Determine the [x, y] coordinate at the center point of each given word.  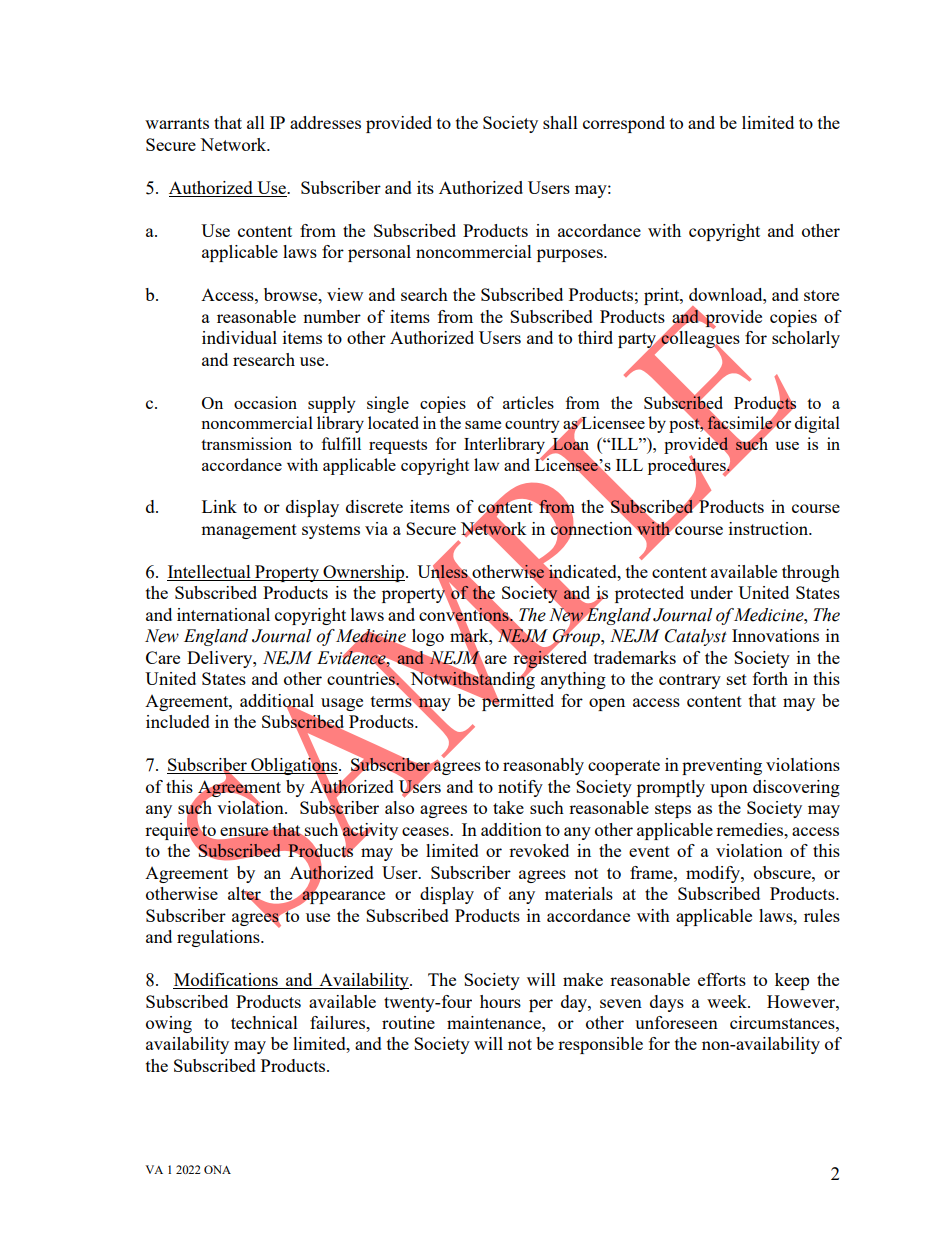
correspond [624, 124]
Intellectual [210, 573]
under [711, 592]
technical [264, 1022]
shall [560, 122]
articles [528, 402]
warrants [177, 123]
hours [500, 1001]
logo [428, 637]
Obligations [294, 767]
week [728, 1001]
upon [729, 790]
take [508, 807]
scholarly [806, 339]
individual [239, 337]
